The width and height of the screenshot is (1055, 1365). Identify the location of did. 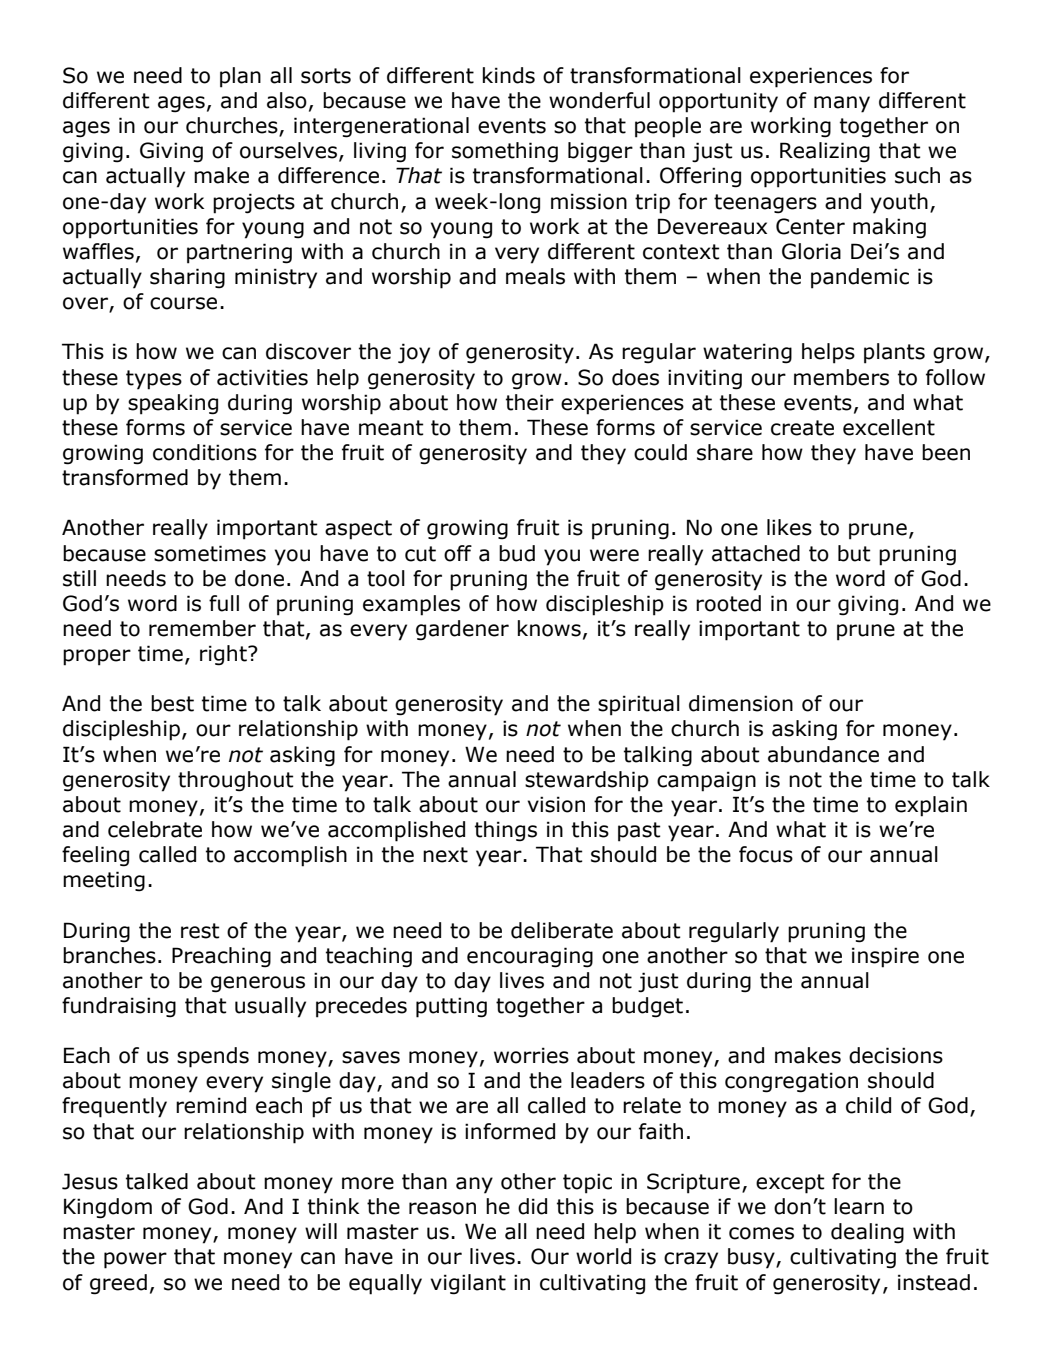
(532, 1206).
